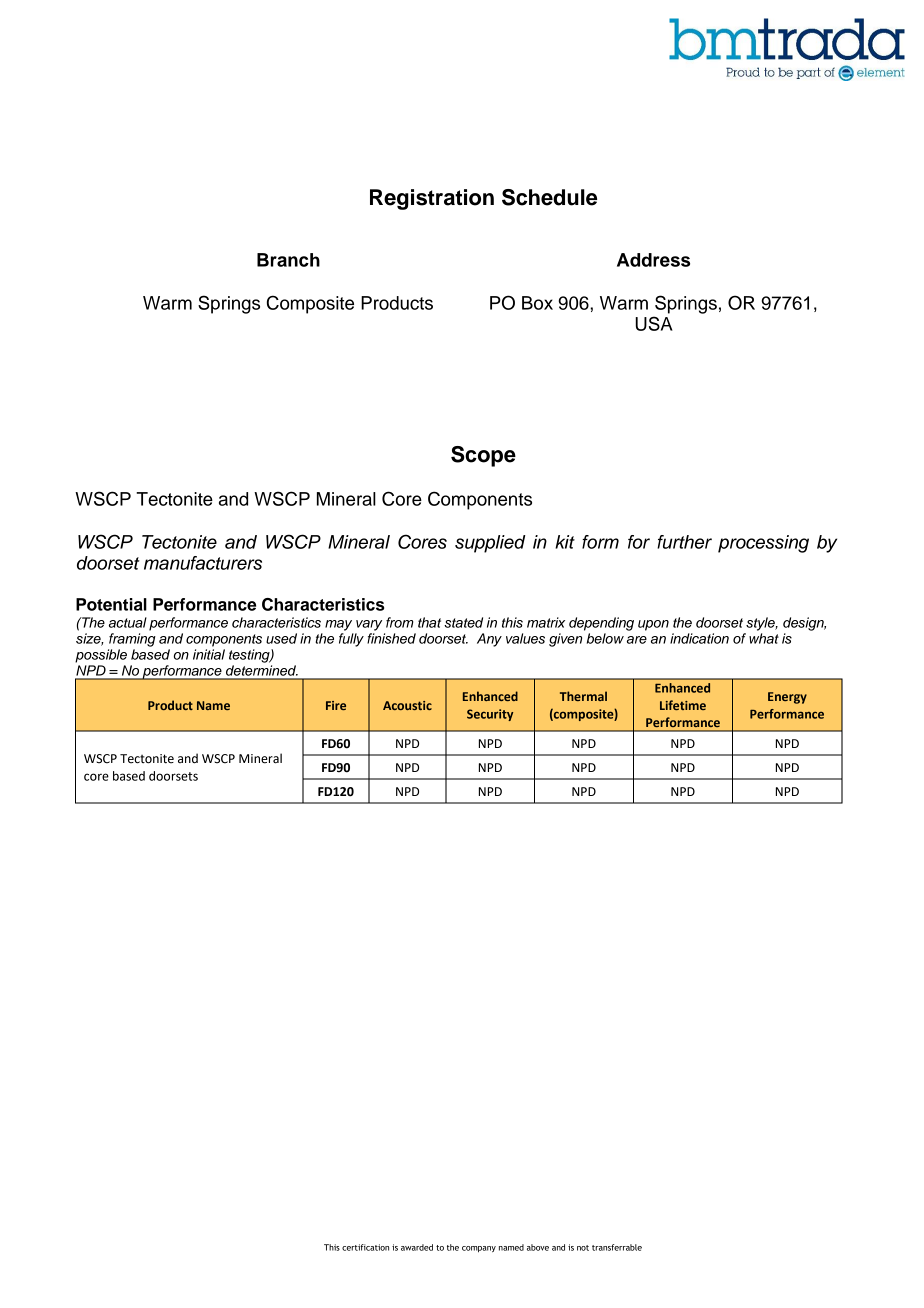 The height and width of the screenshot is (1308, 924). Describe the element at coordinates (684, 542) in the screenshot. I see `further` at that location.
